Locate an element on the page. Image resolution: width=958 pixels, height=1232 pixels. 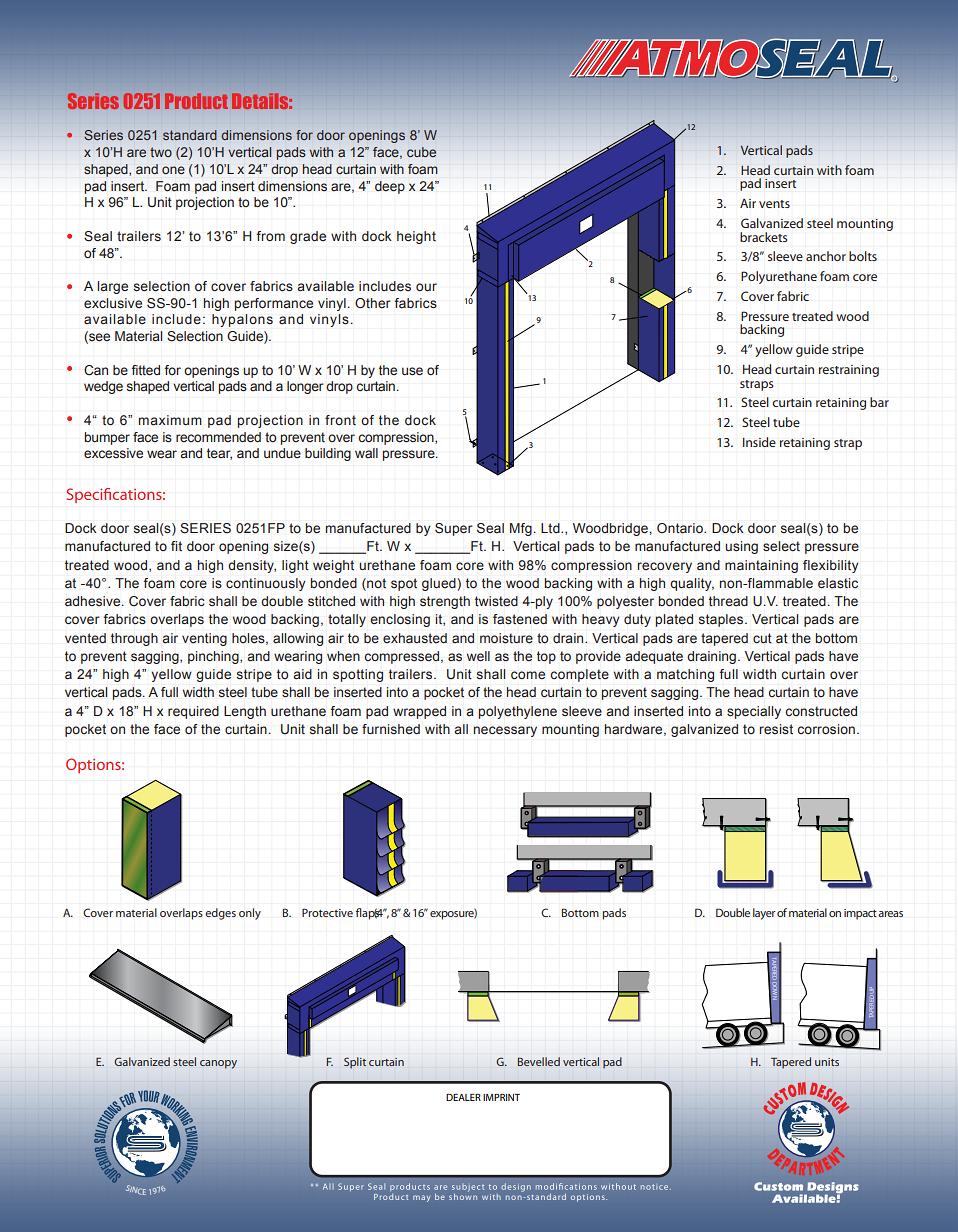
may is located at coordinates (421, 1198).
